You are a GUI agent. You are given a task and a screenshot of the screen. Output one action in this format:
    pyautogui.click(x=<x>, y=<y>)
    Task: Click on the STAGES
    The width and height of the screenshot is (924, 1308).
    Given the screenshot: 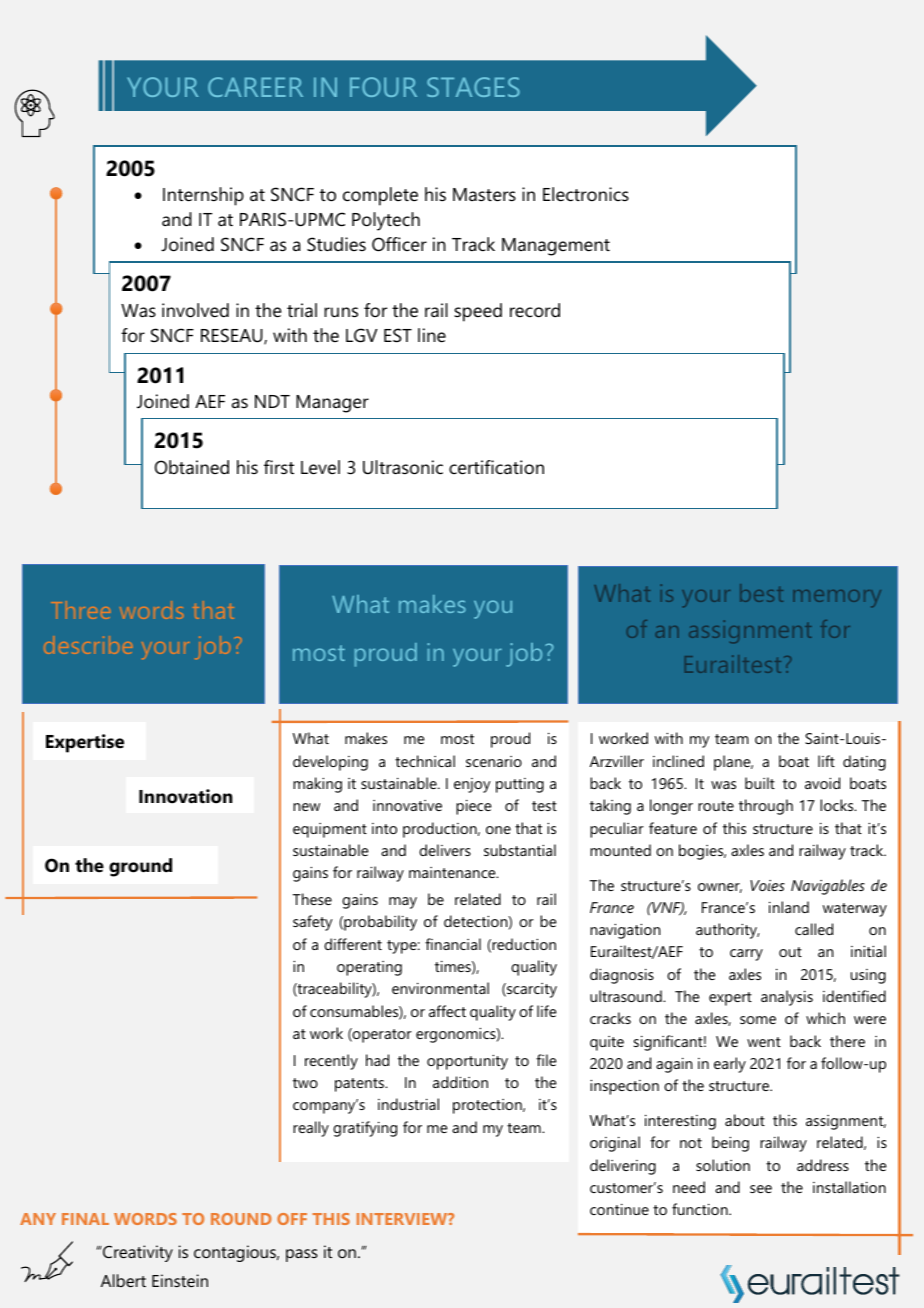 What is the action you would take?
    pyautogui.click(x=473, y=87)
